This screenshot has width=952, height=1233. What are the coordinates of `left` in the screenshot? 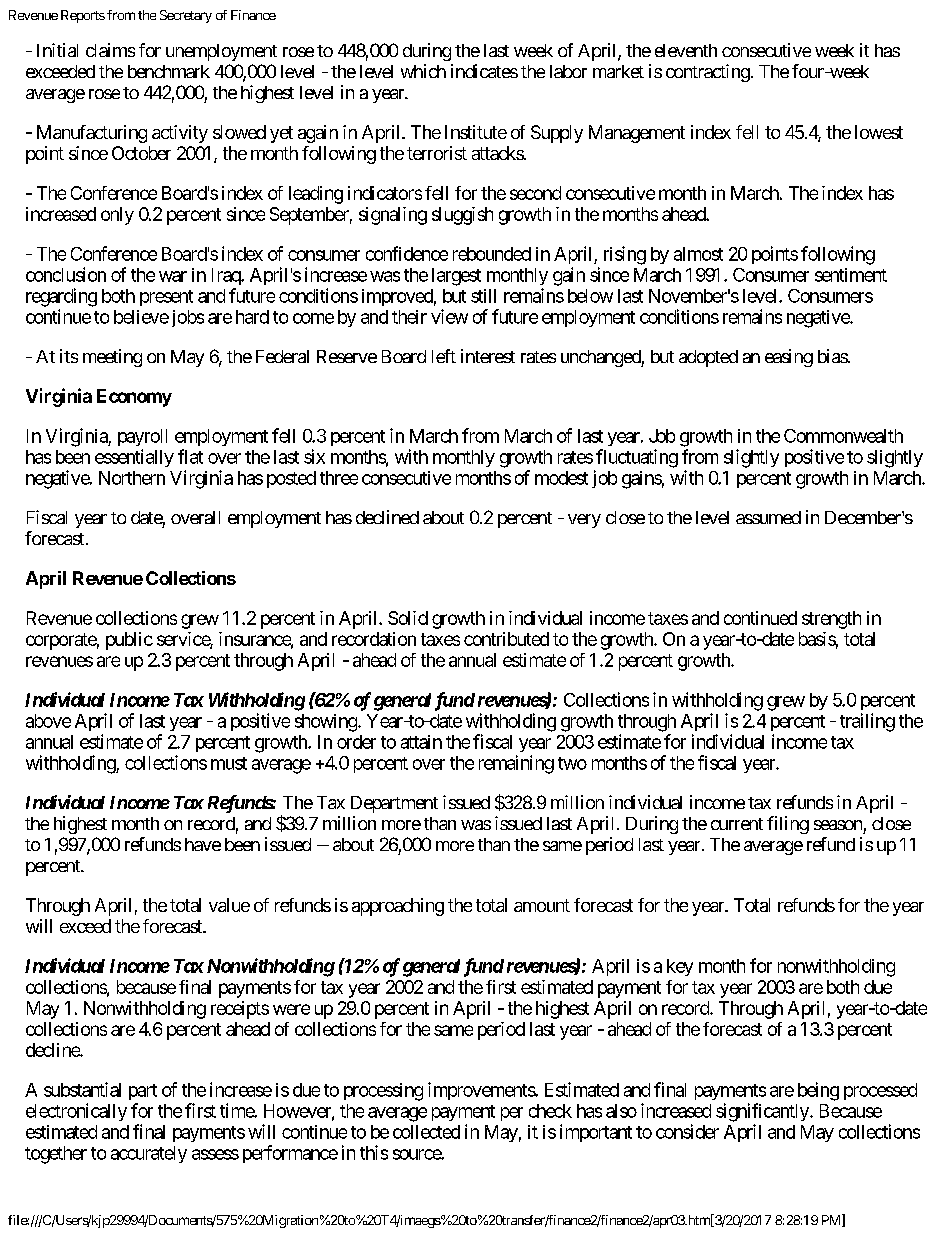 It's located at (444, 356).
